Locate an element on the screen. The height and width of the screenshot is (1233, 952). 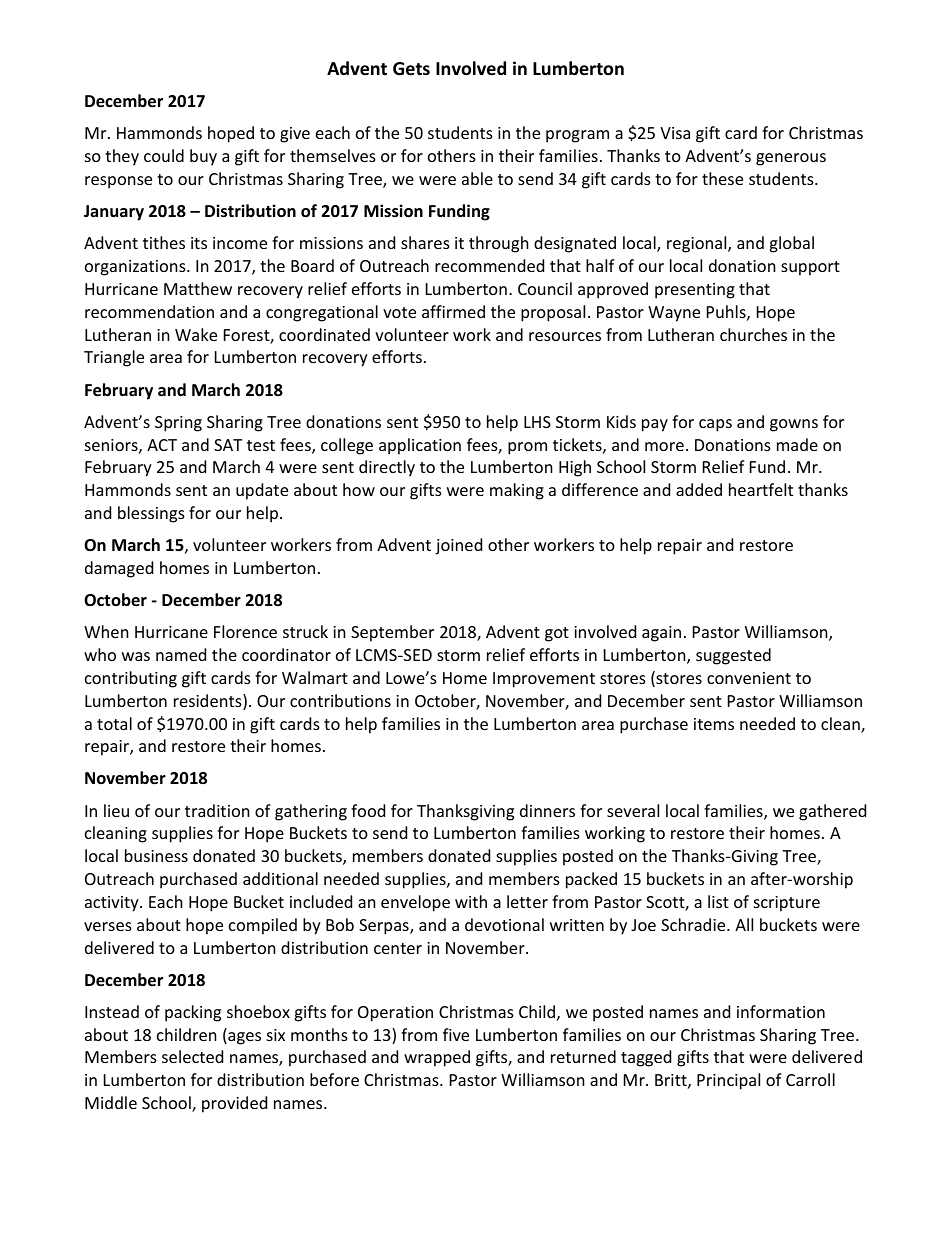
suggested is located at coordinates (733, 656).
